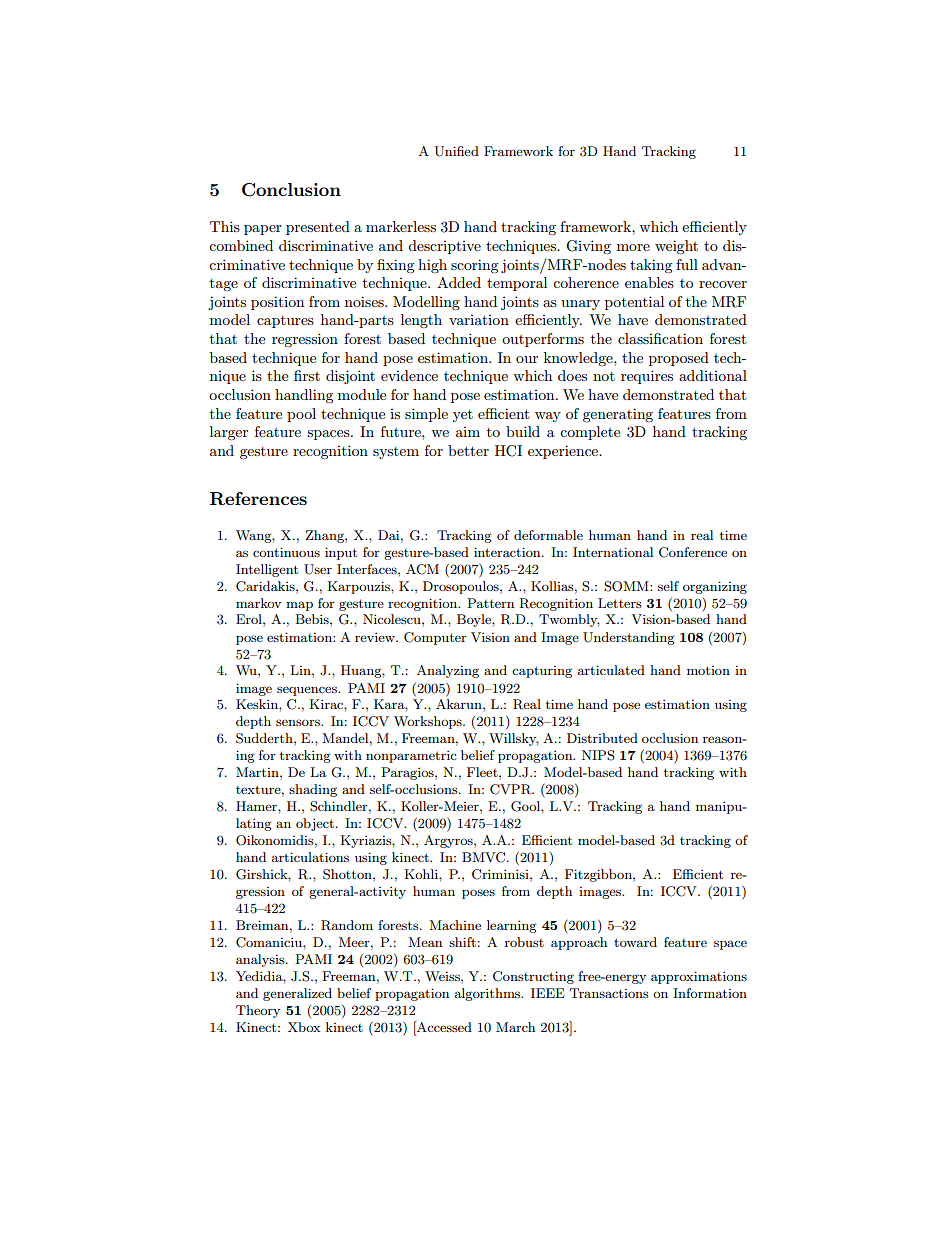  I want to click on CVPR, so click(512, 789).
